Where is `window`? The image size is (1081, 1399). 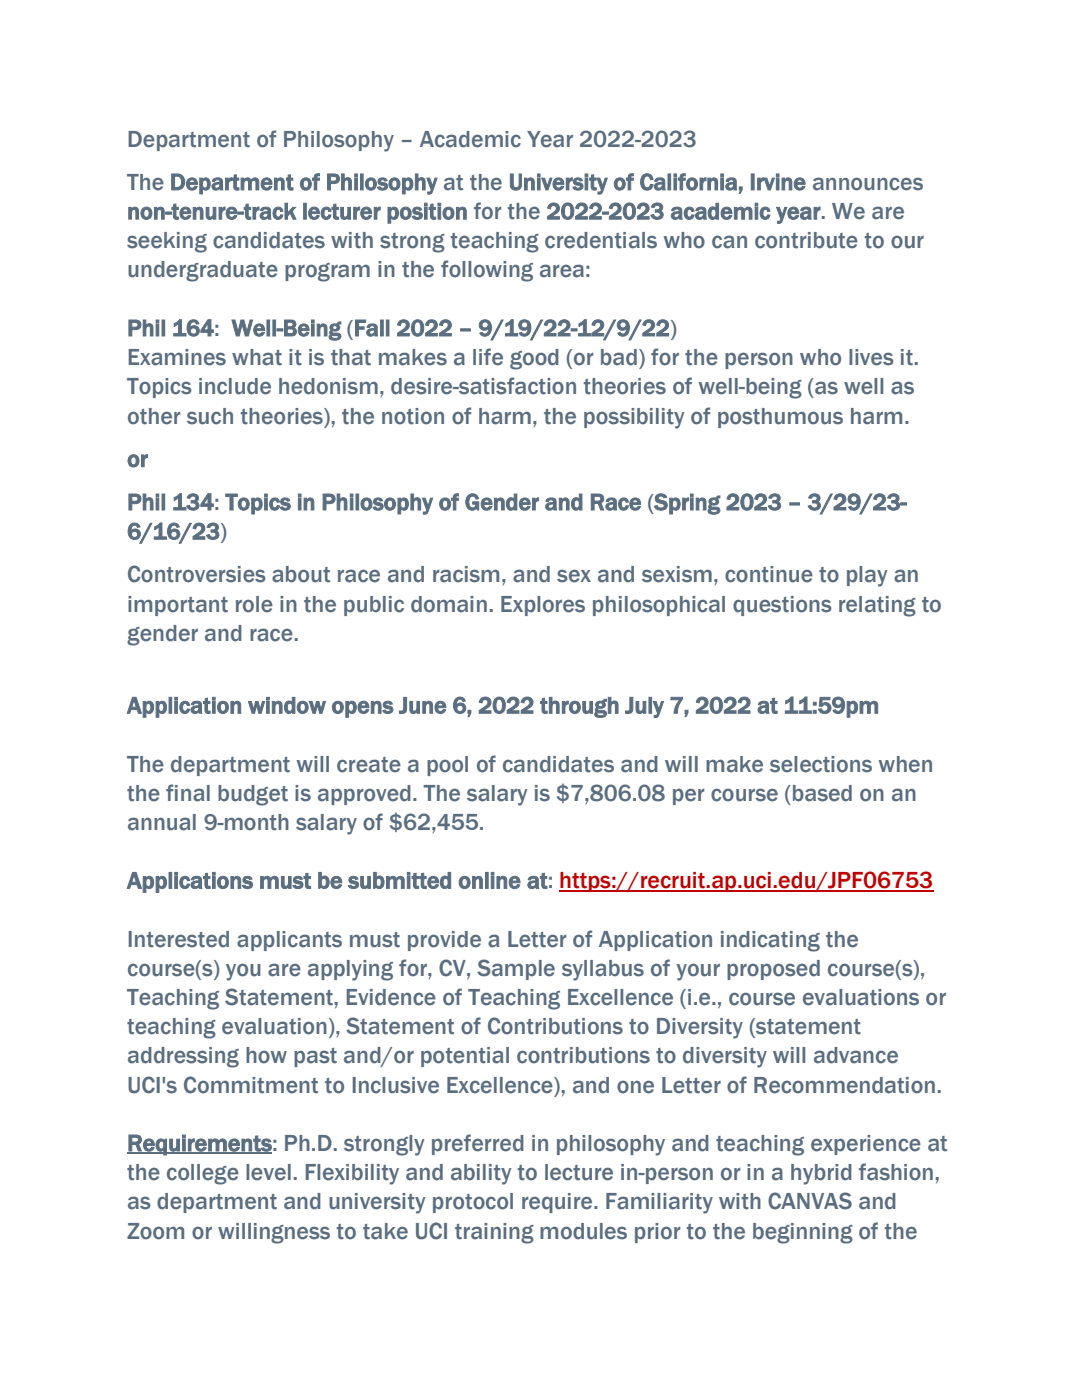 window is located at coordinates (287, 705).
